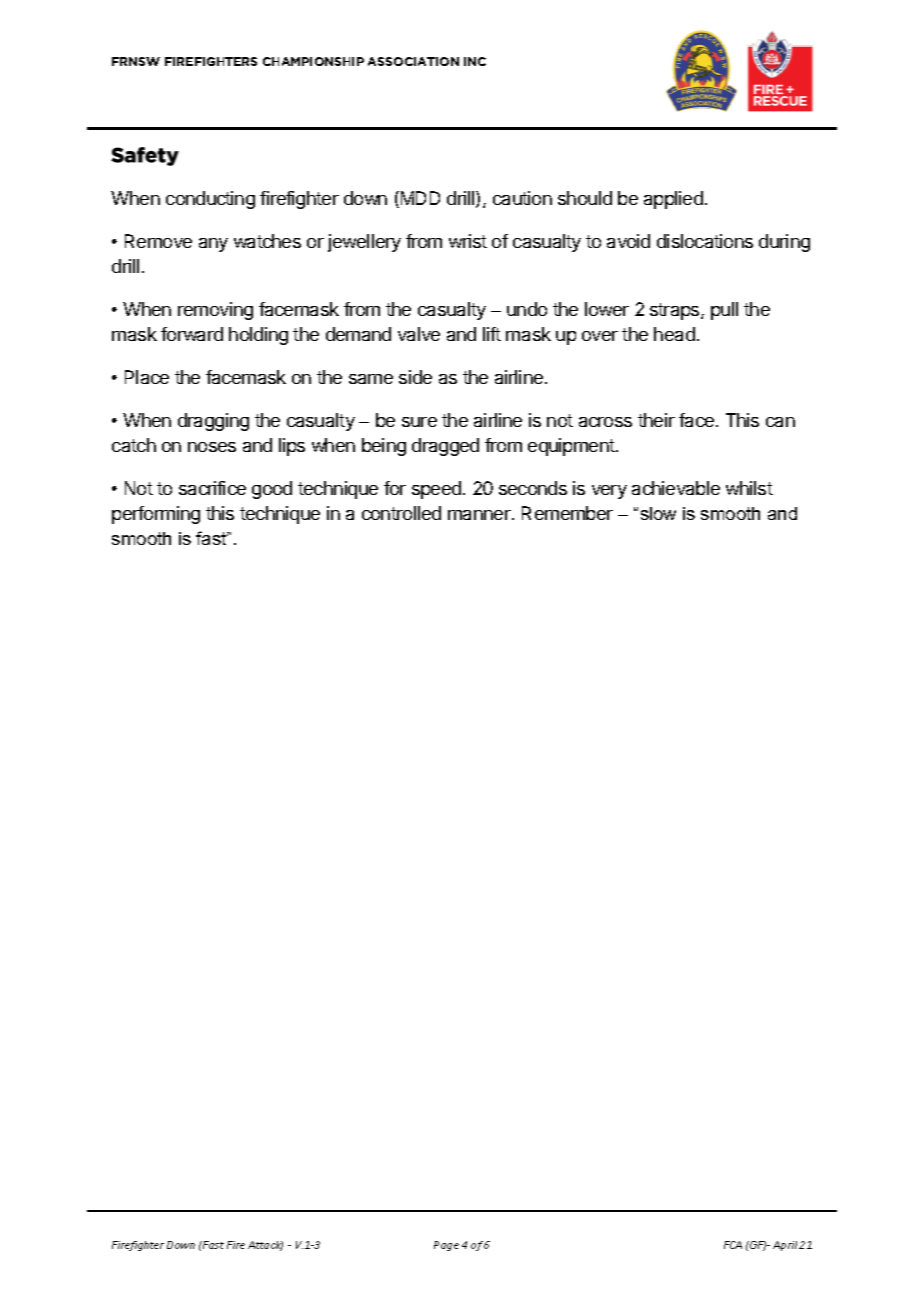 This screenshot has width=924, height=1308. I want to click on applied, so click(673, 200).
